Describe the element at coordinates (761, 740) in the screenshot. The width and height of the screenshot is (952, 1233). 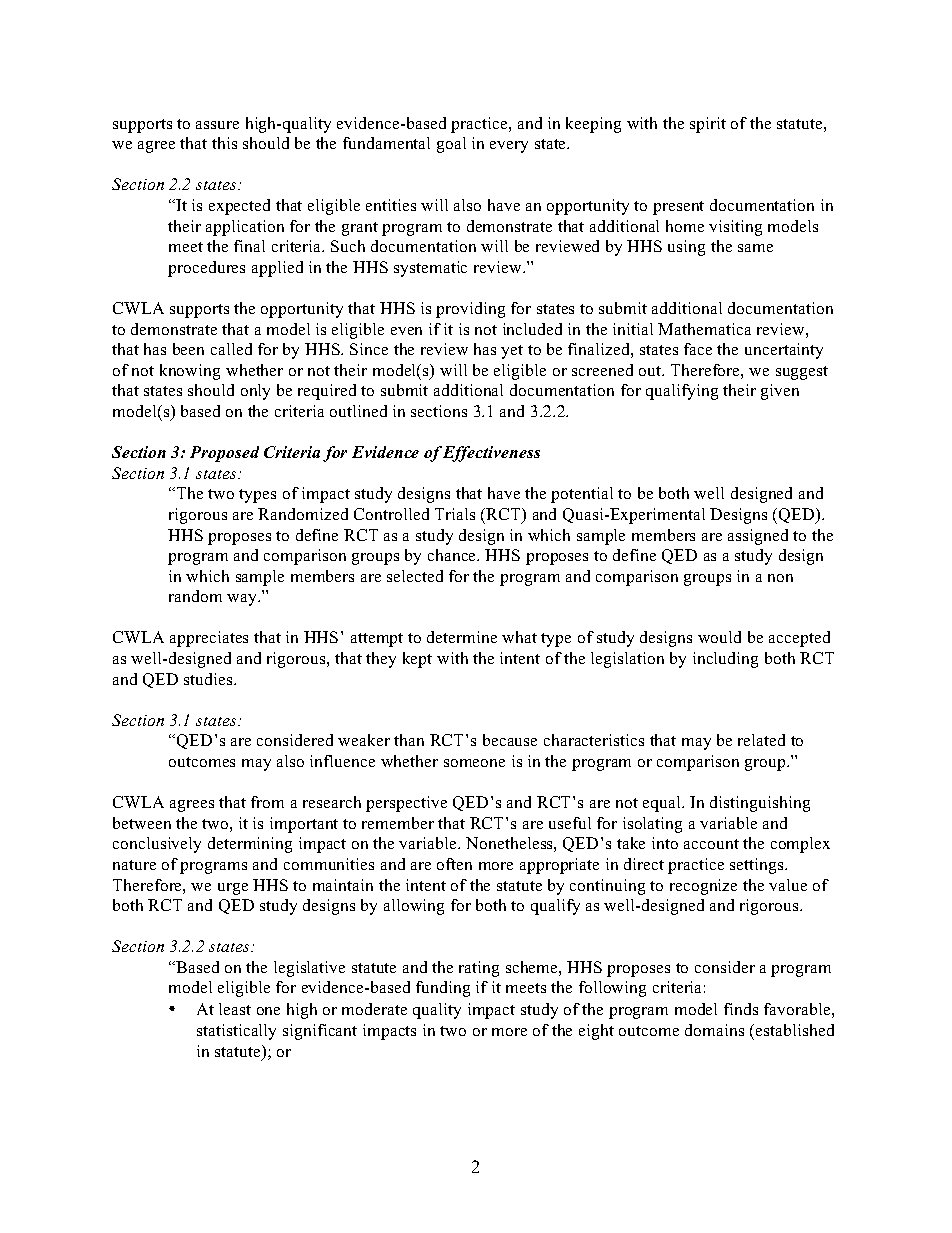
I see `related` at that location.
